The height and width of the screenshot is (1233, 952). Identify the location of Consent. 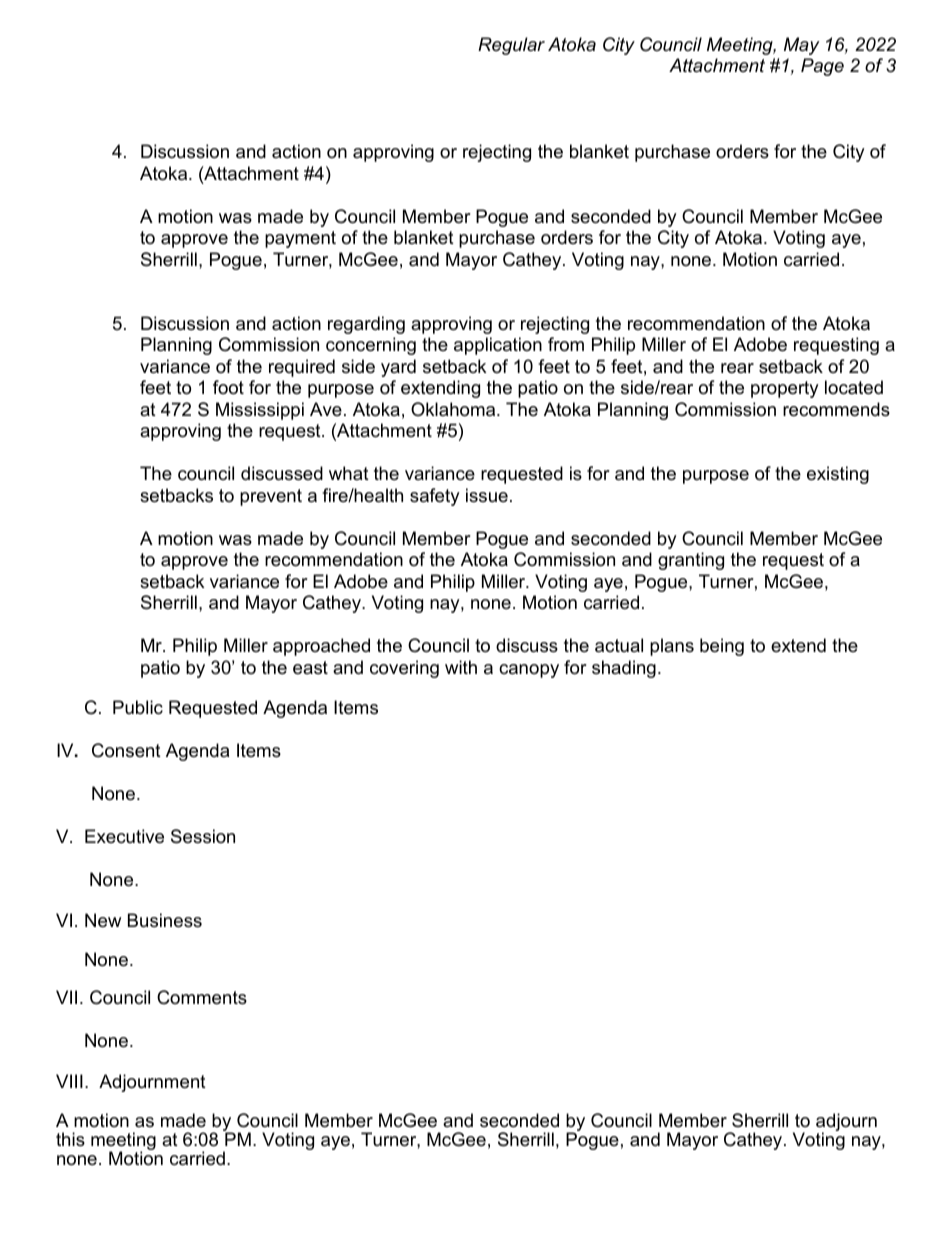
(126, 750).
